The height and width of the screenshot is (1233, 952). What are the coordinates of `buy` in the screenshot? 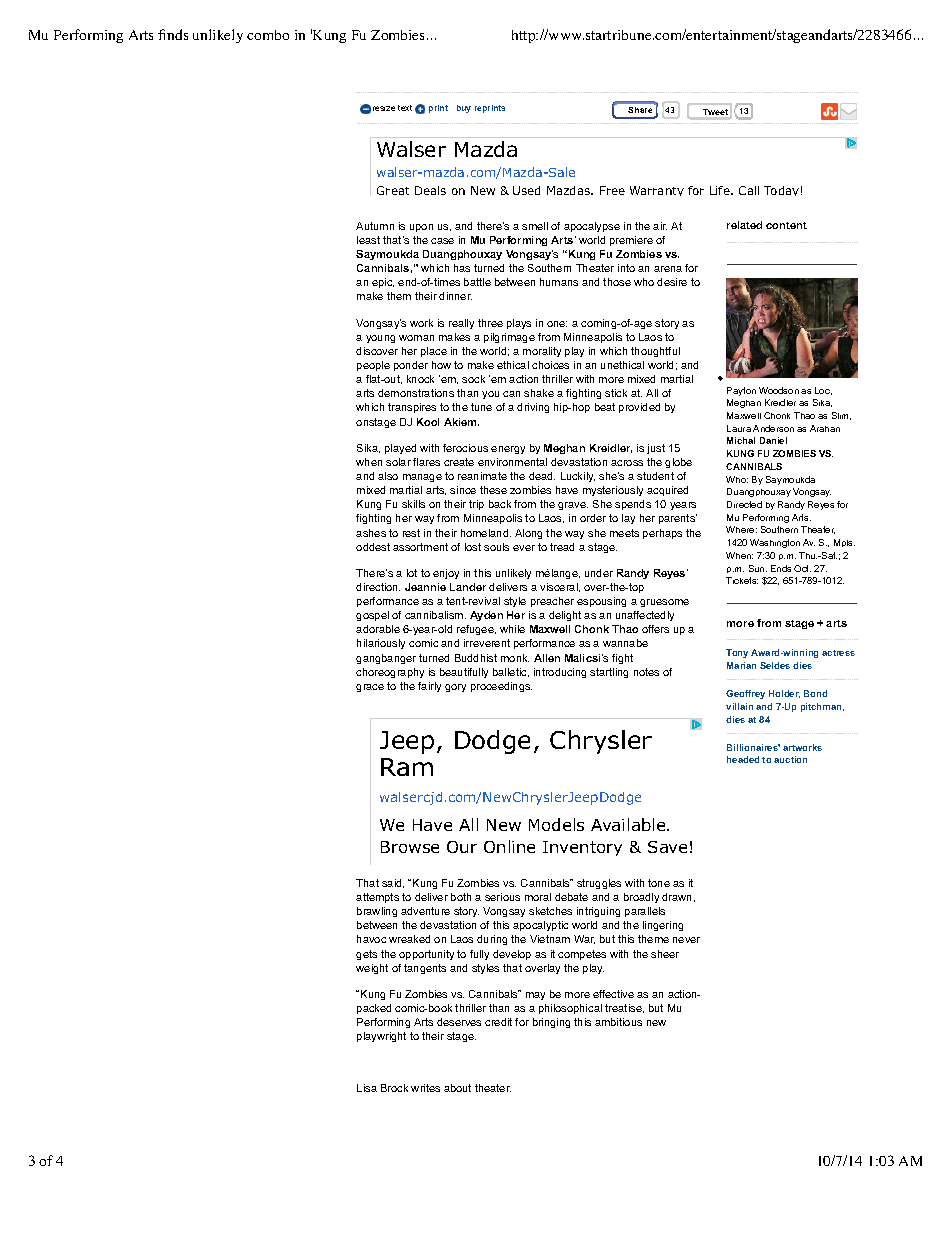 It's located at (464, 109).
